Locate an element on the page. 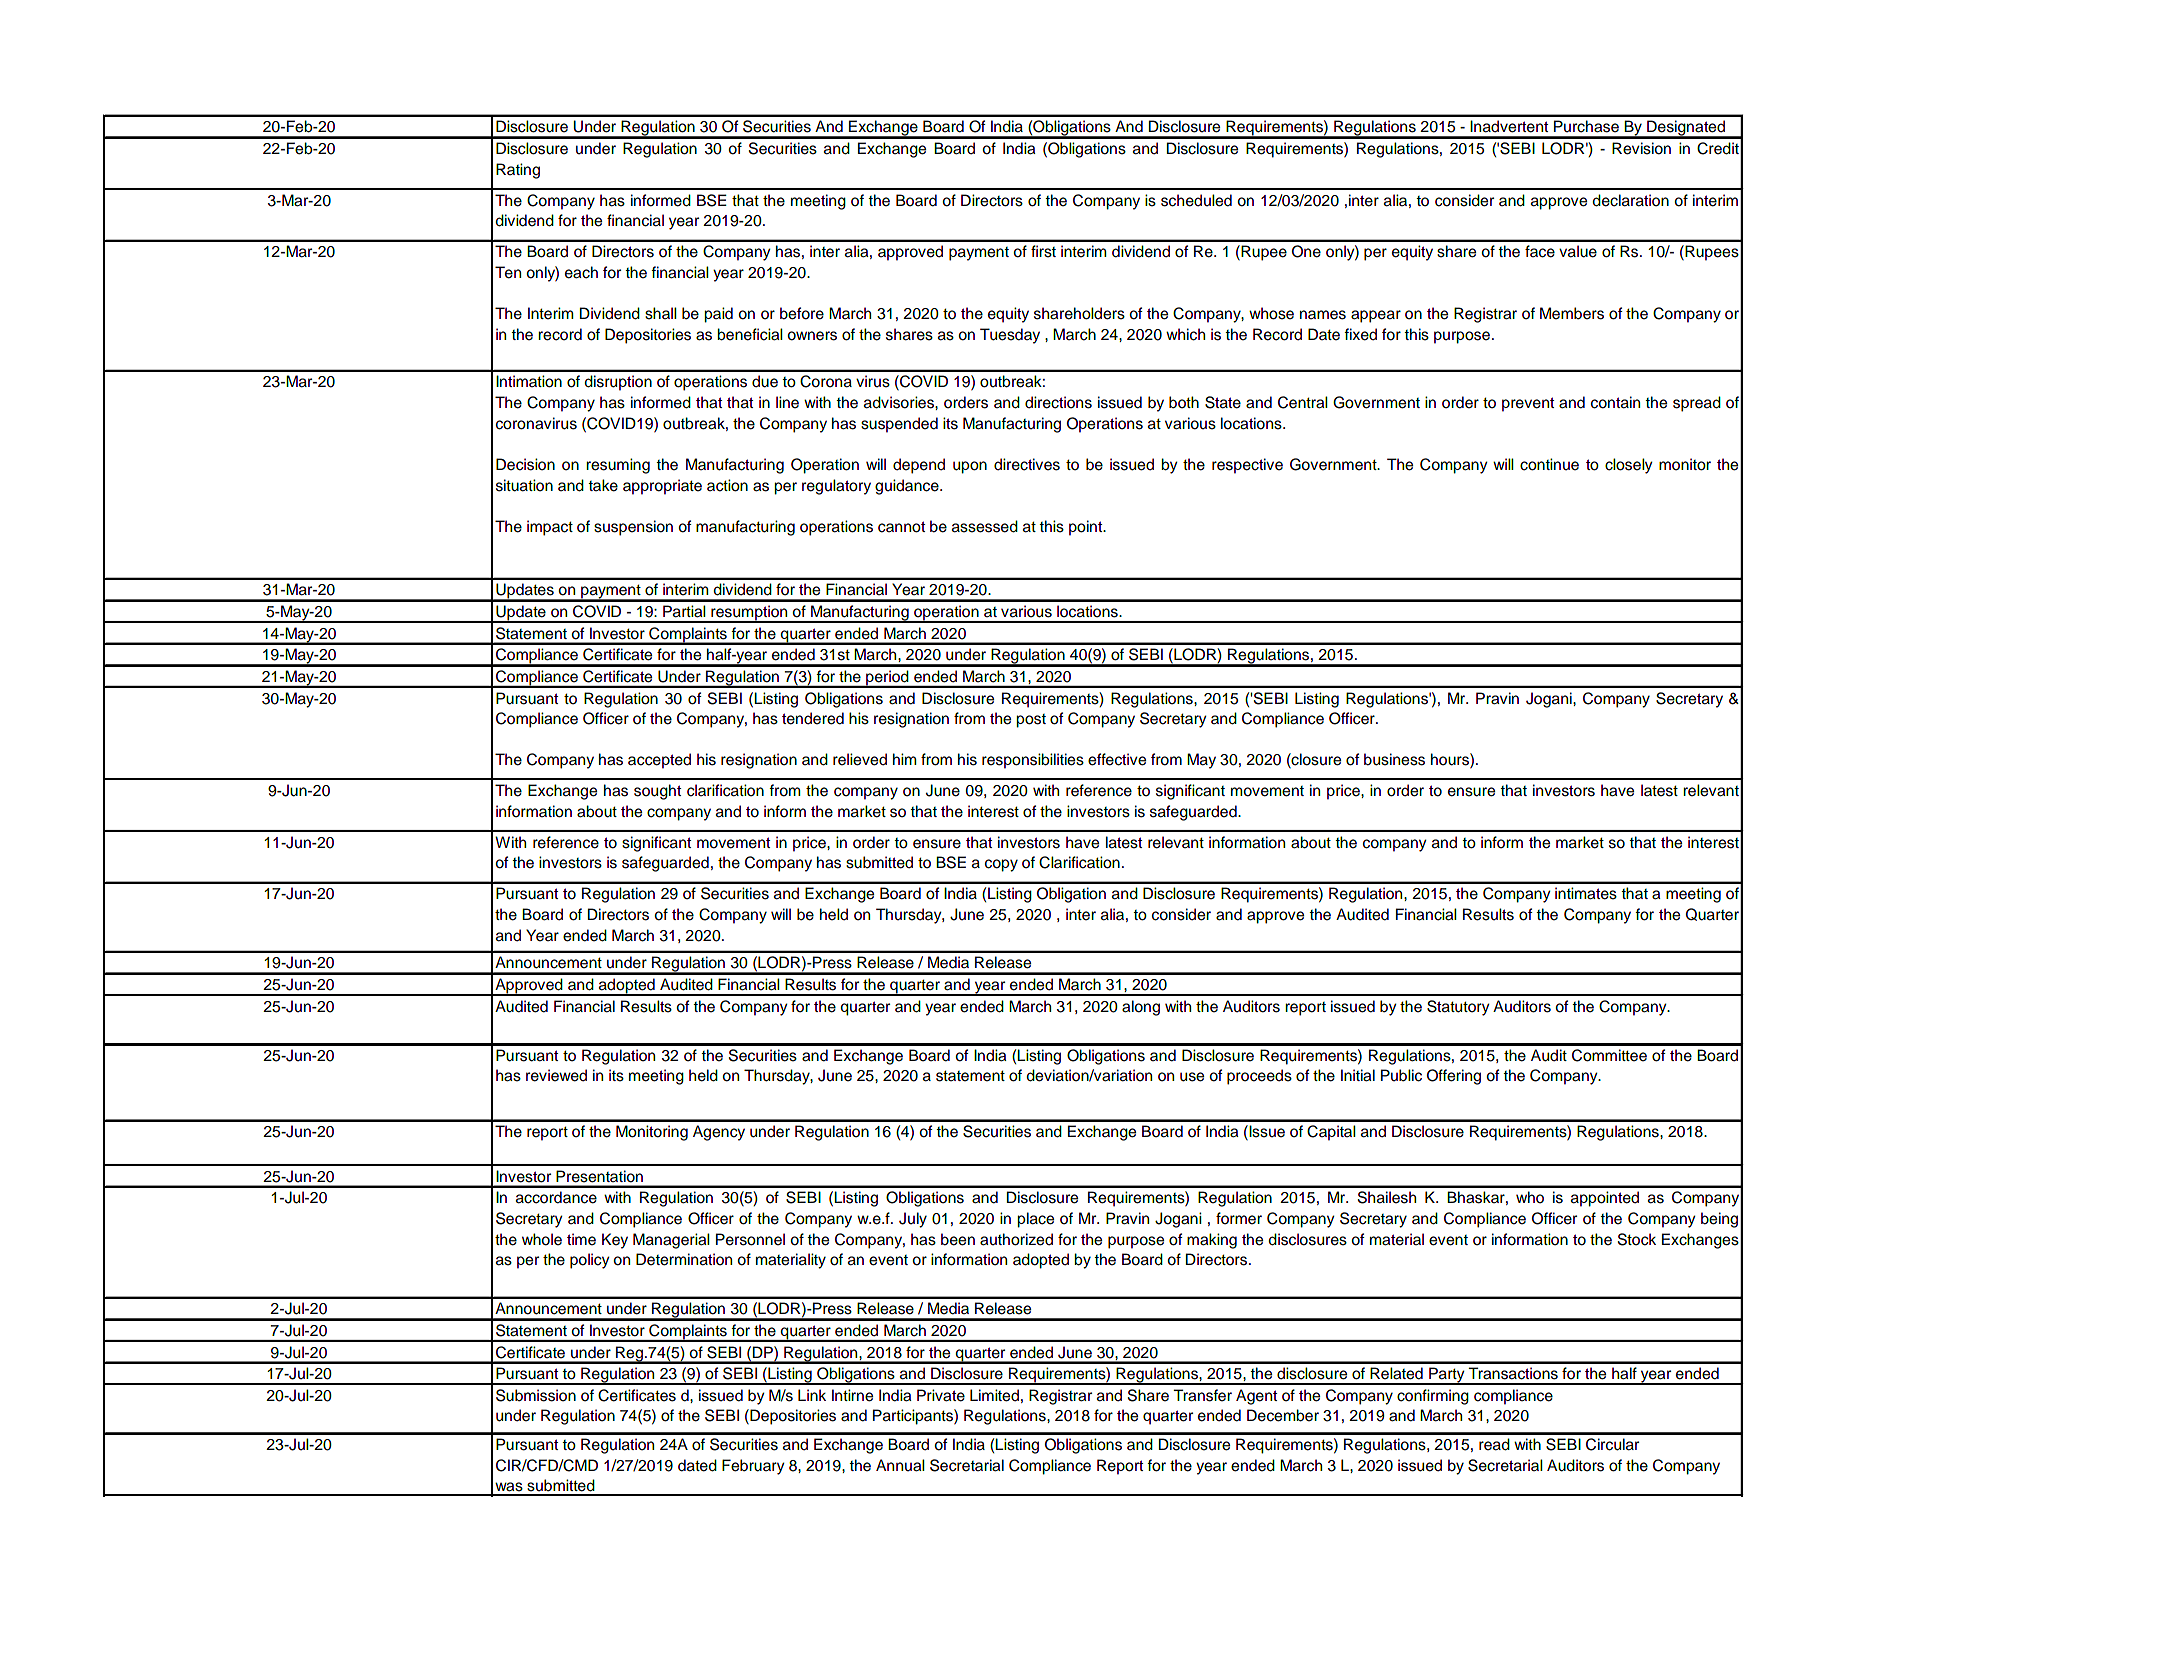  effective is located at coordinates (1117, 759).
